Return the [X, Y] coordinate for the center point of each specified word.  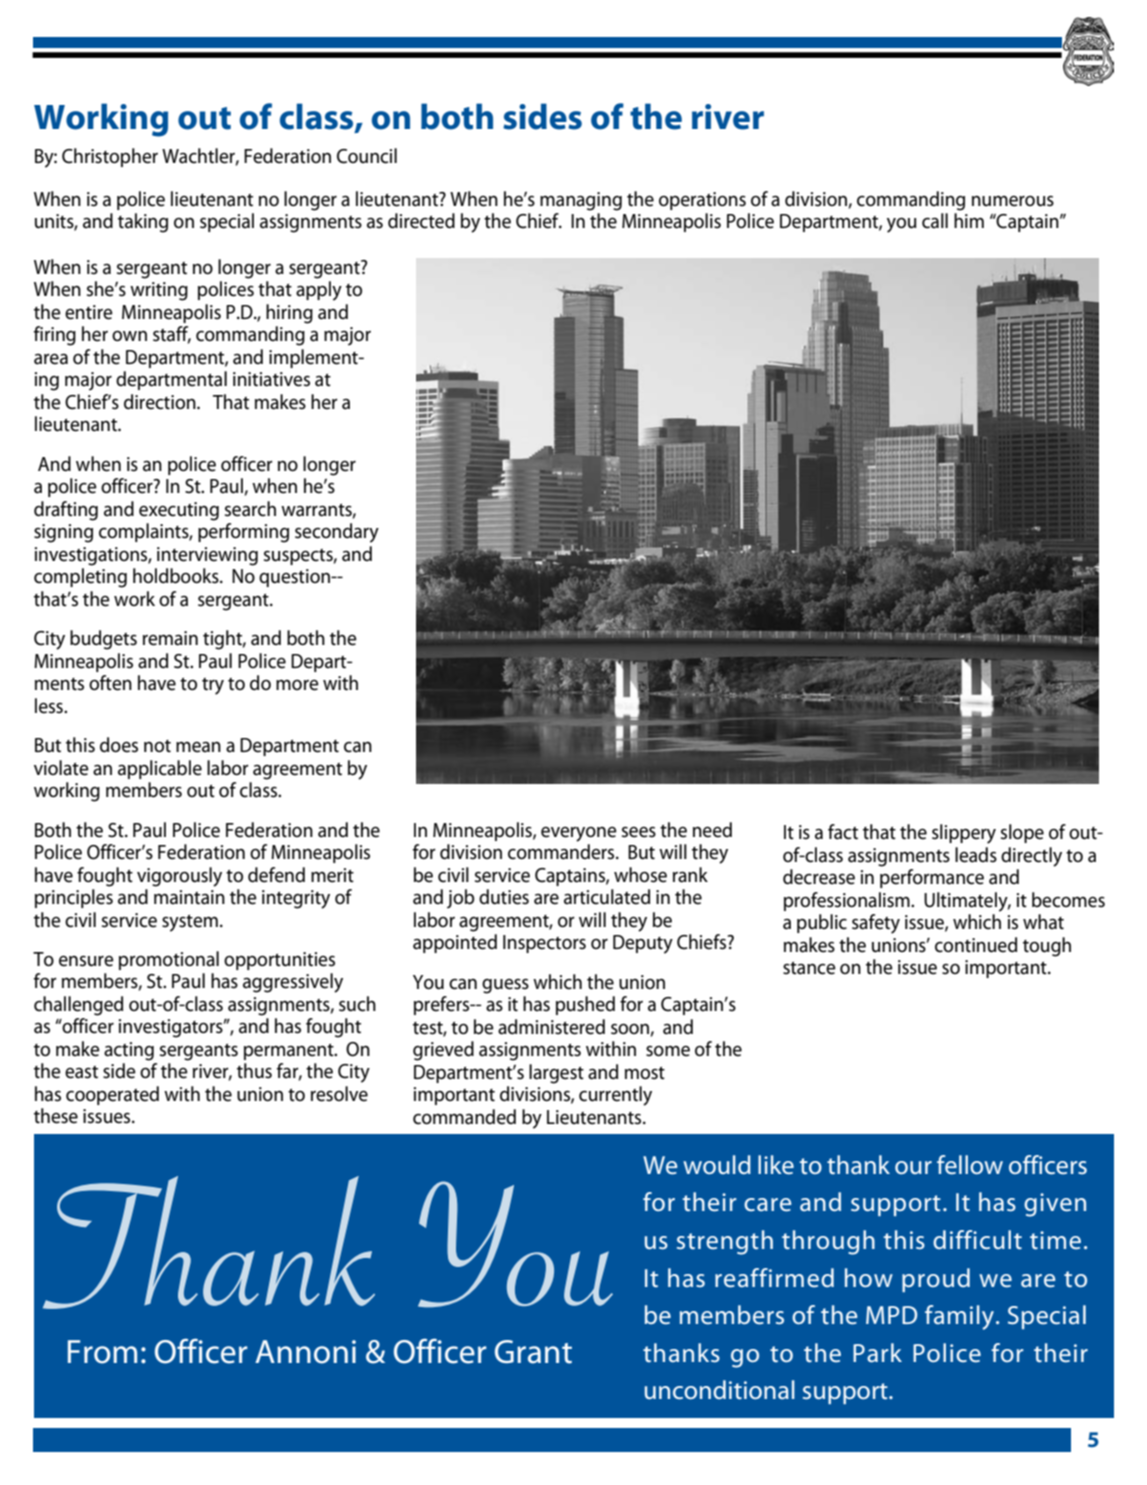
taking [143, 223]
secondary [337, 533]
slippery [964, 834]
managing [581, 201]
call [935, 221]
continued [976, 945]
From [102, 1352]
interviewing [207, 556]
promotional [169, 960]
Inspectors [544, 944]
